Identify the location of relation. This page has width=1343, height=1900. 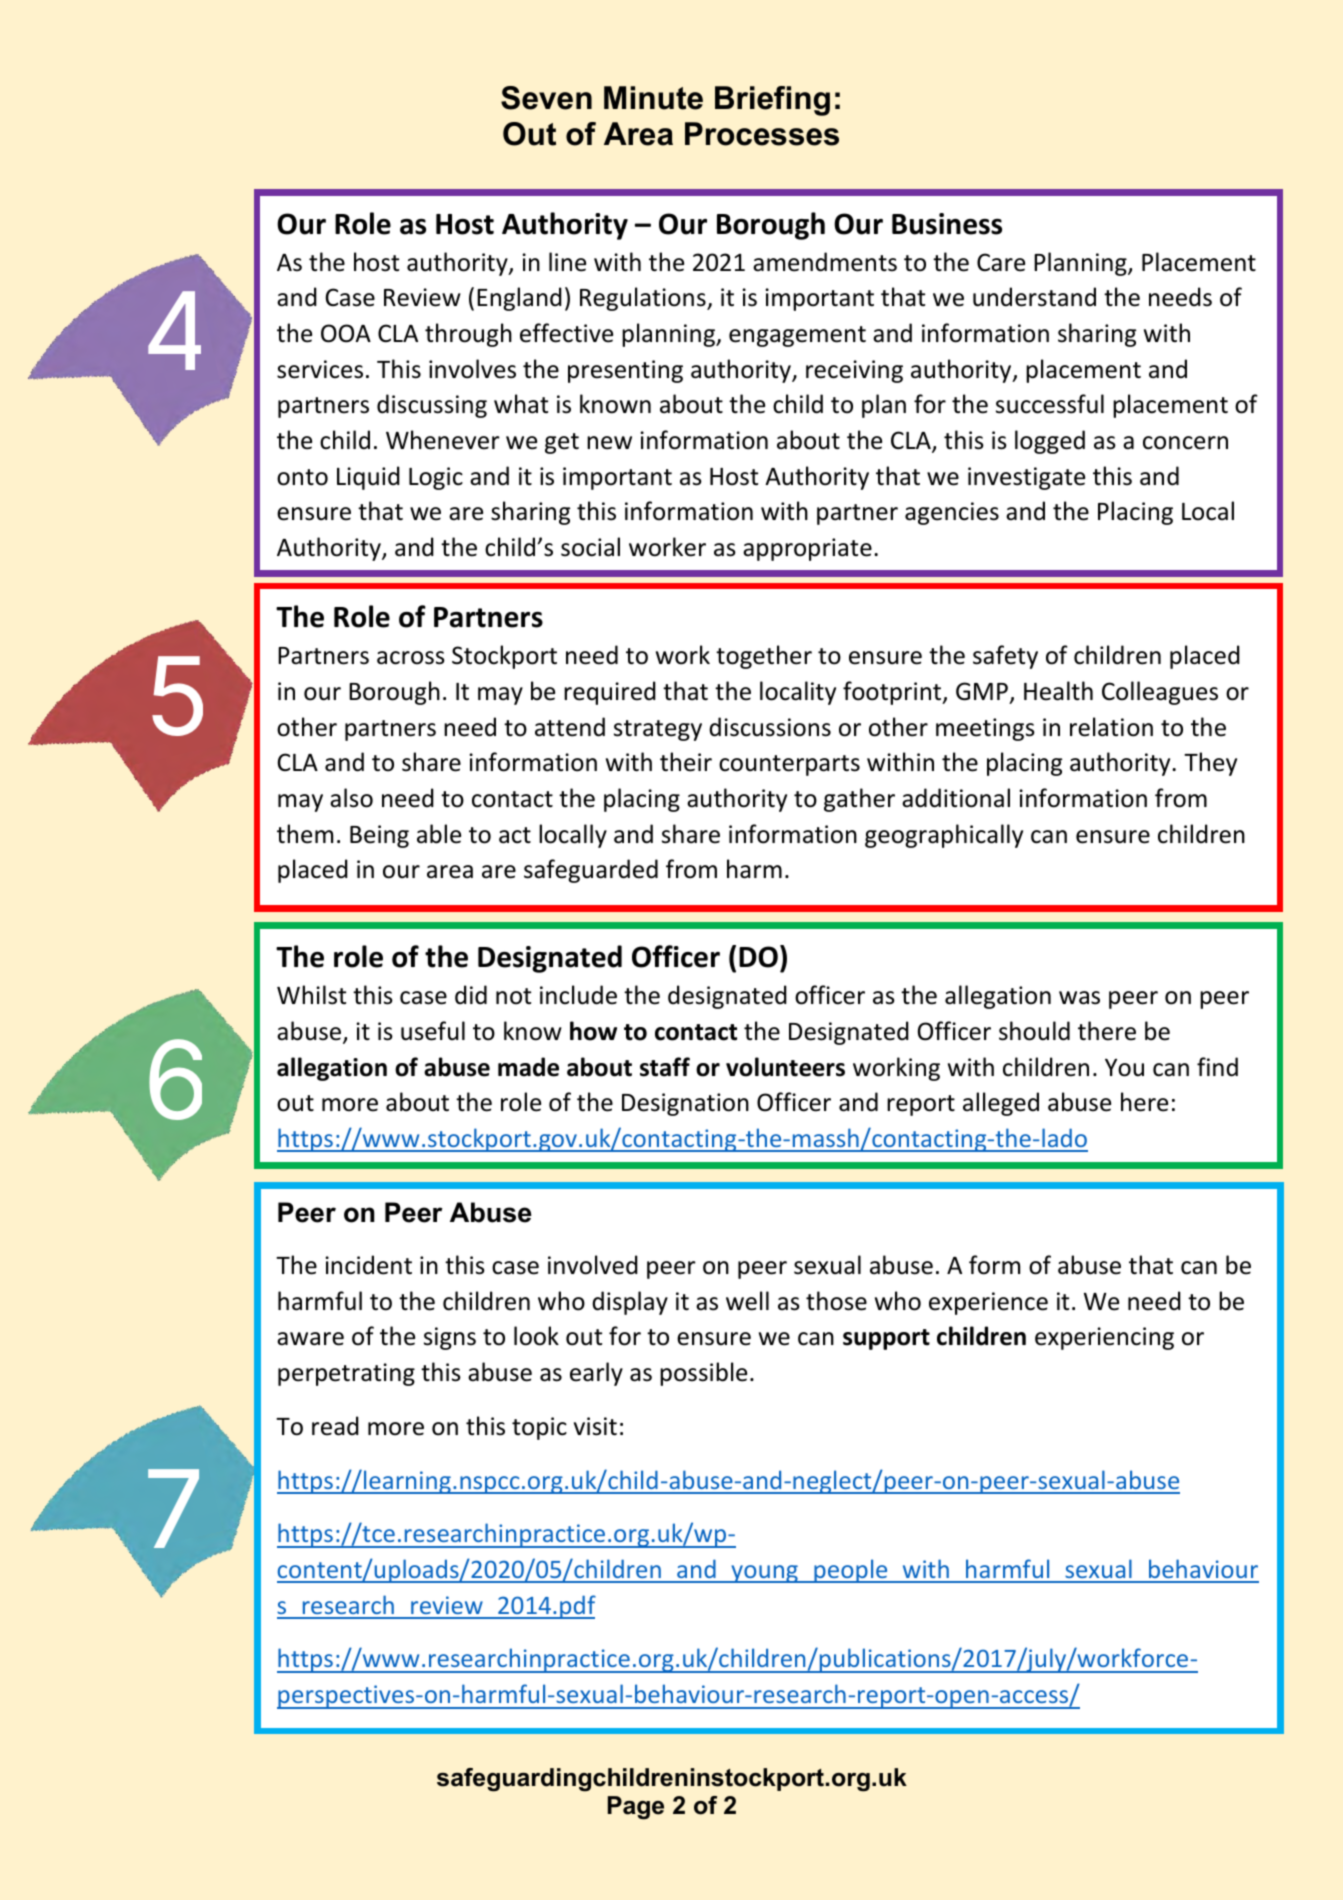
(1111, 727).
